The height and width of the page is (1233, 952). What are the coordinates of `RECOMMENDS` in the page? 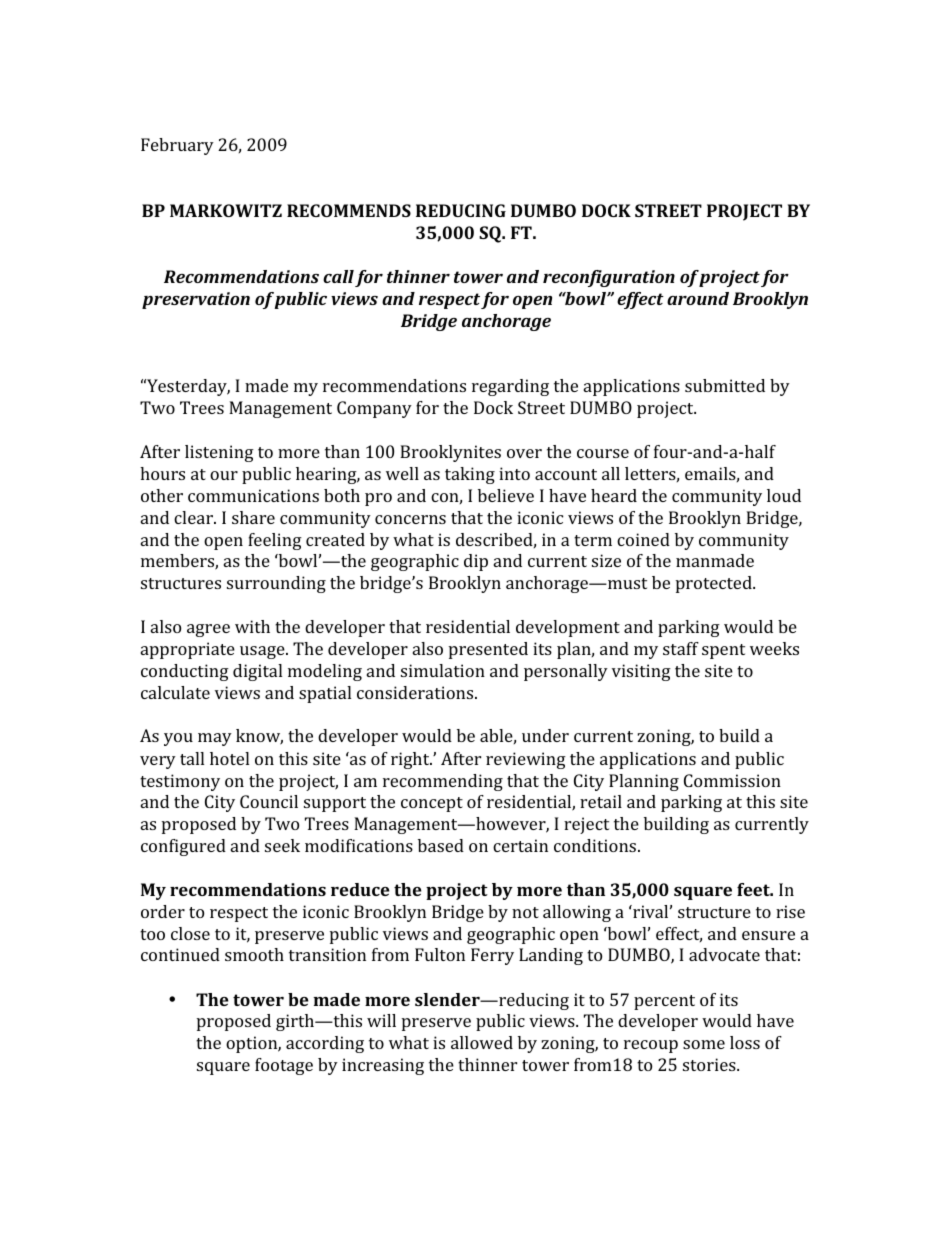 It's located at (349, 210).
